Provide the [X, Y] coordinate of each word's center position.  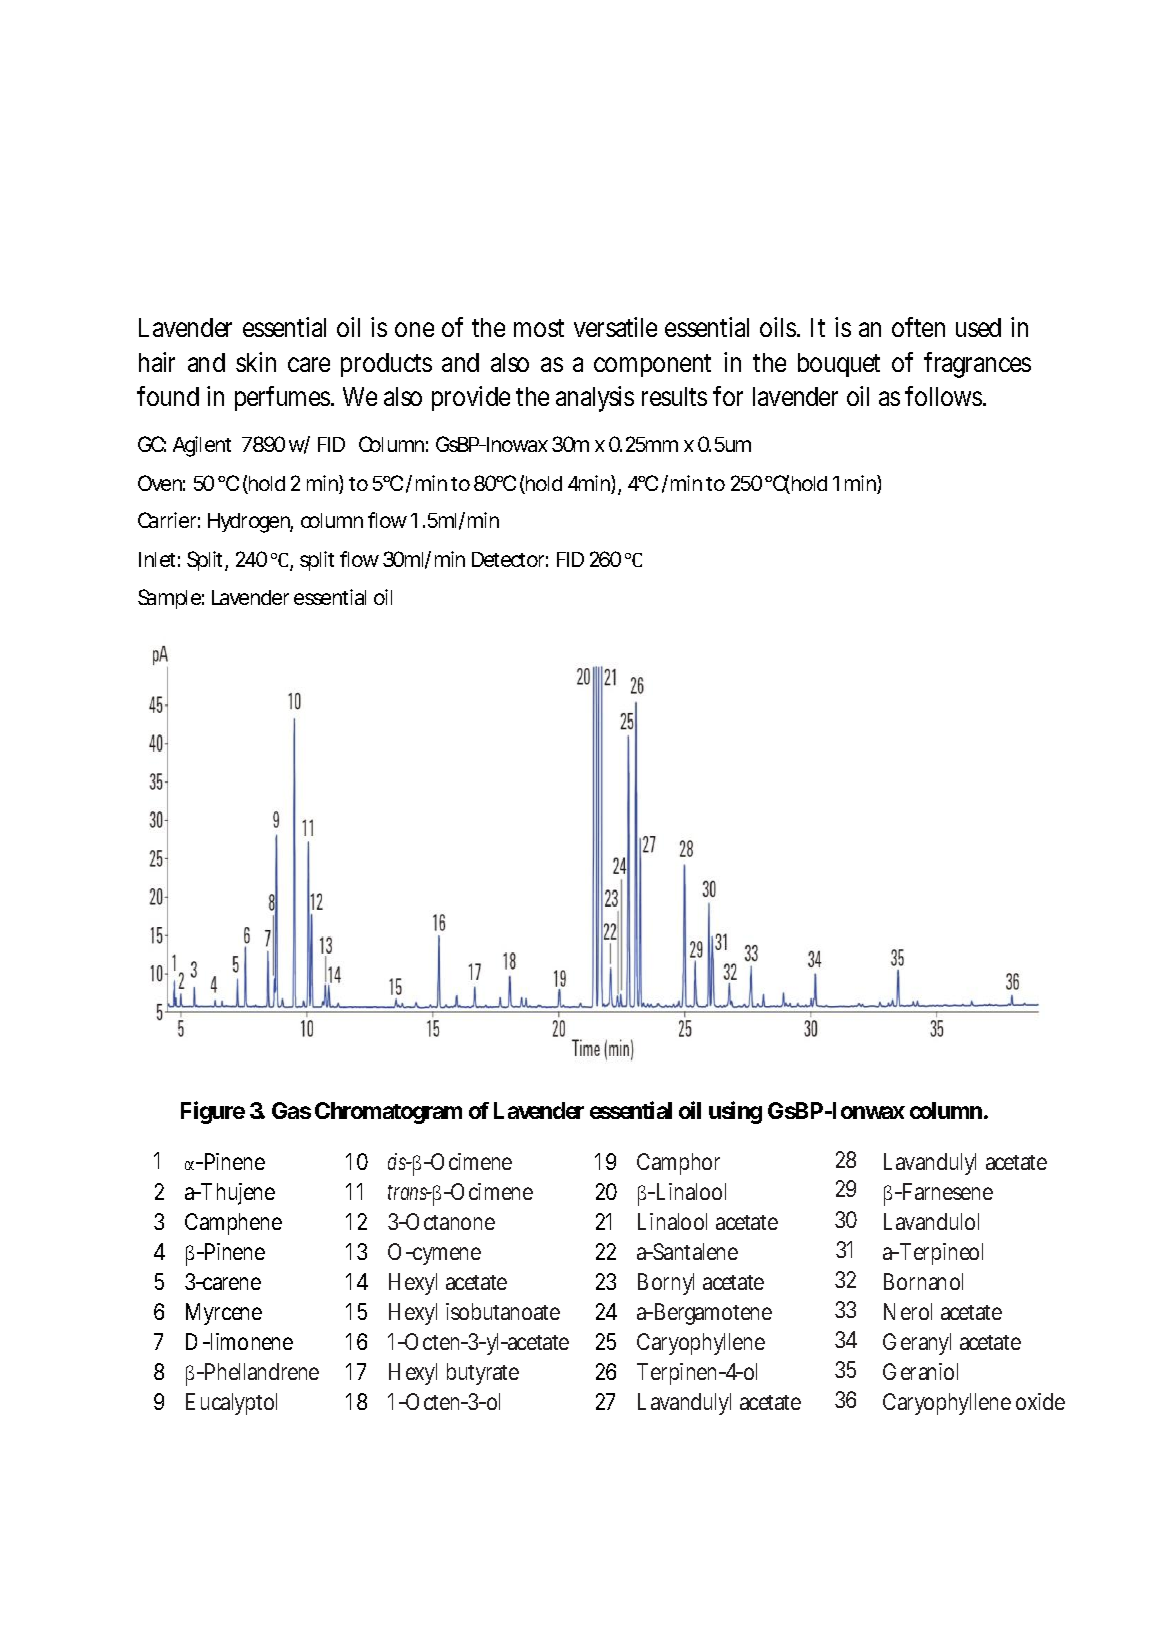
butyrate [483, 1374]
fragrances [977, 365]
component [652, 365]
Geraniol [920, 1371]
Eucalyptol [231, 1404]
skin [256, 362]
